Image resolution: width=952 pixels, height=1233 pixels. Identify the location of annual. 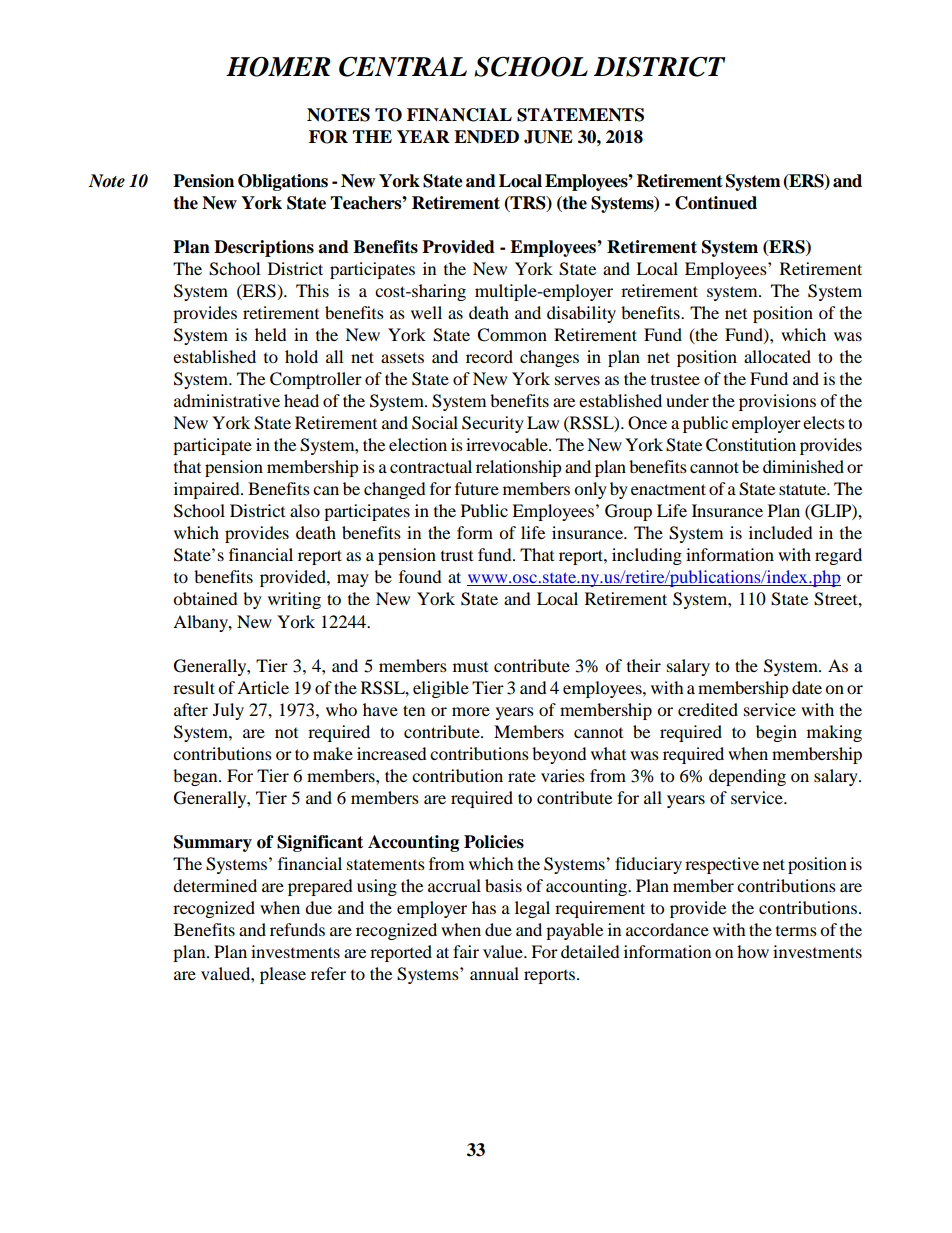
(494, 973).
